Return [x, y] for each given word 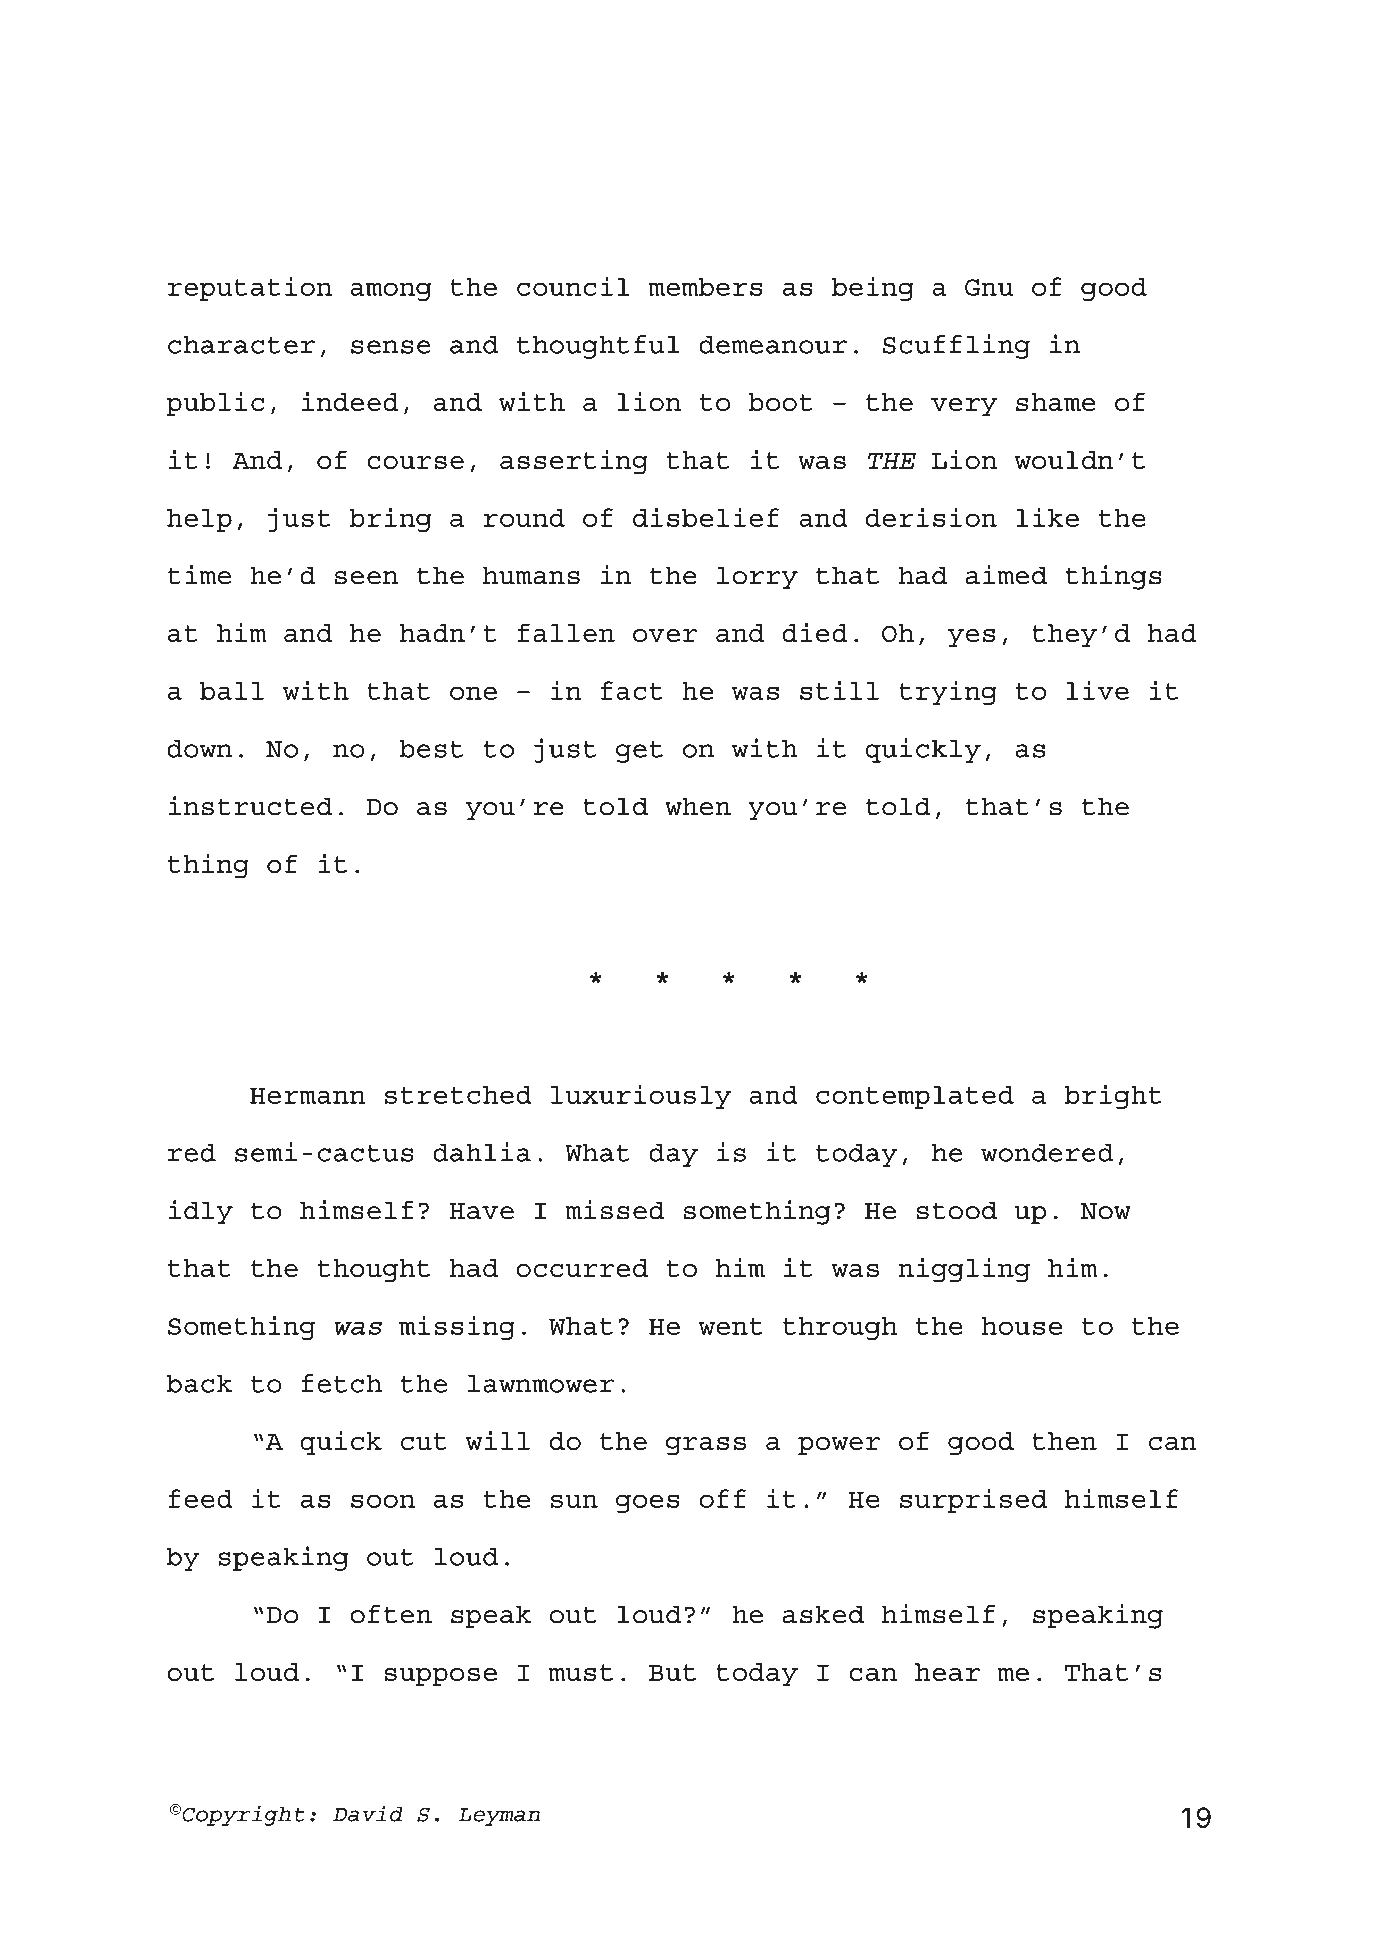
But [672, 1672]
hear [947, 1672]
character [241, 345]
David [368, 1813]
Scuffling [956, 346]
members [705, 287]
